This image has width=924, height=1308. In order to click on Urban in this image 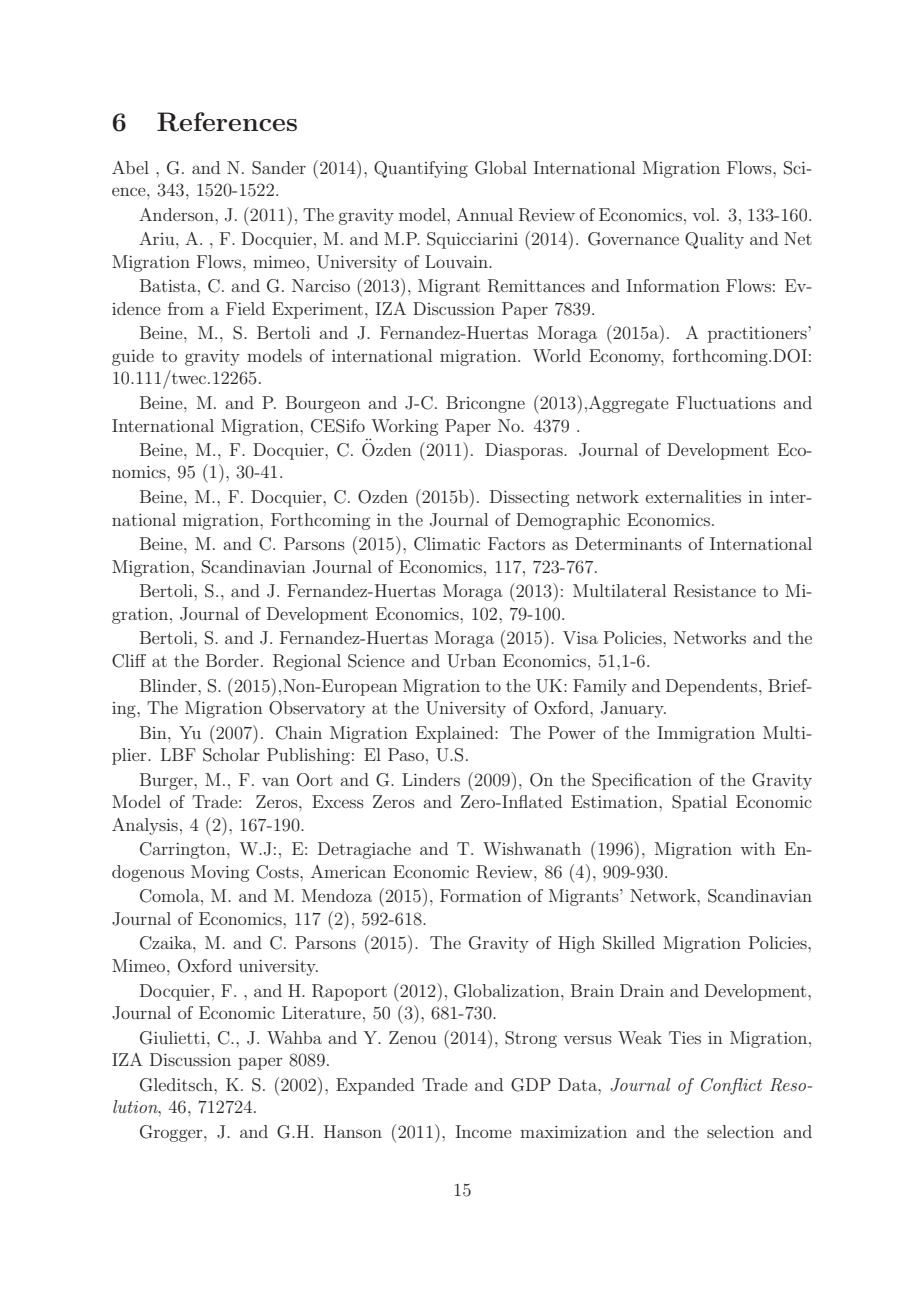, I will do `click(471, 661)`.
